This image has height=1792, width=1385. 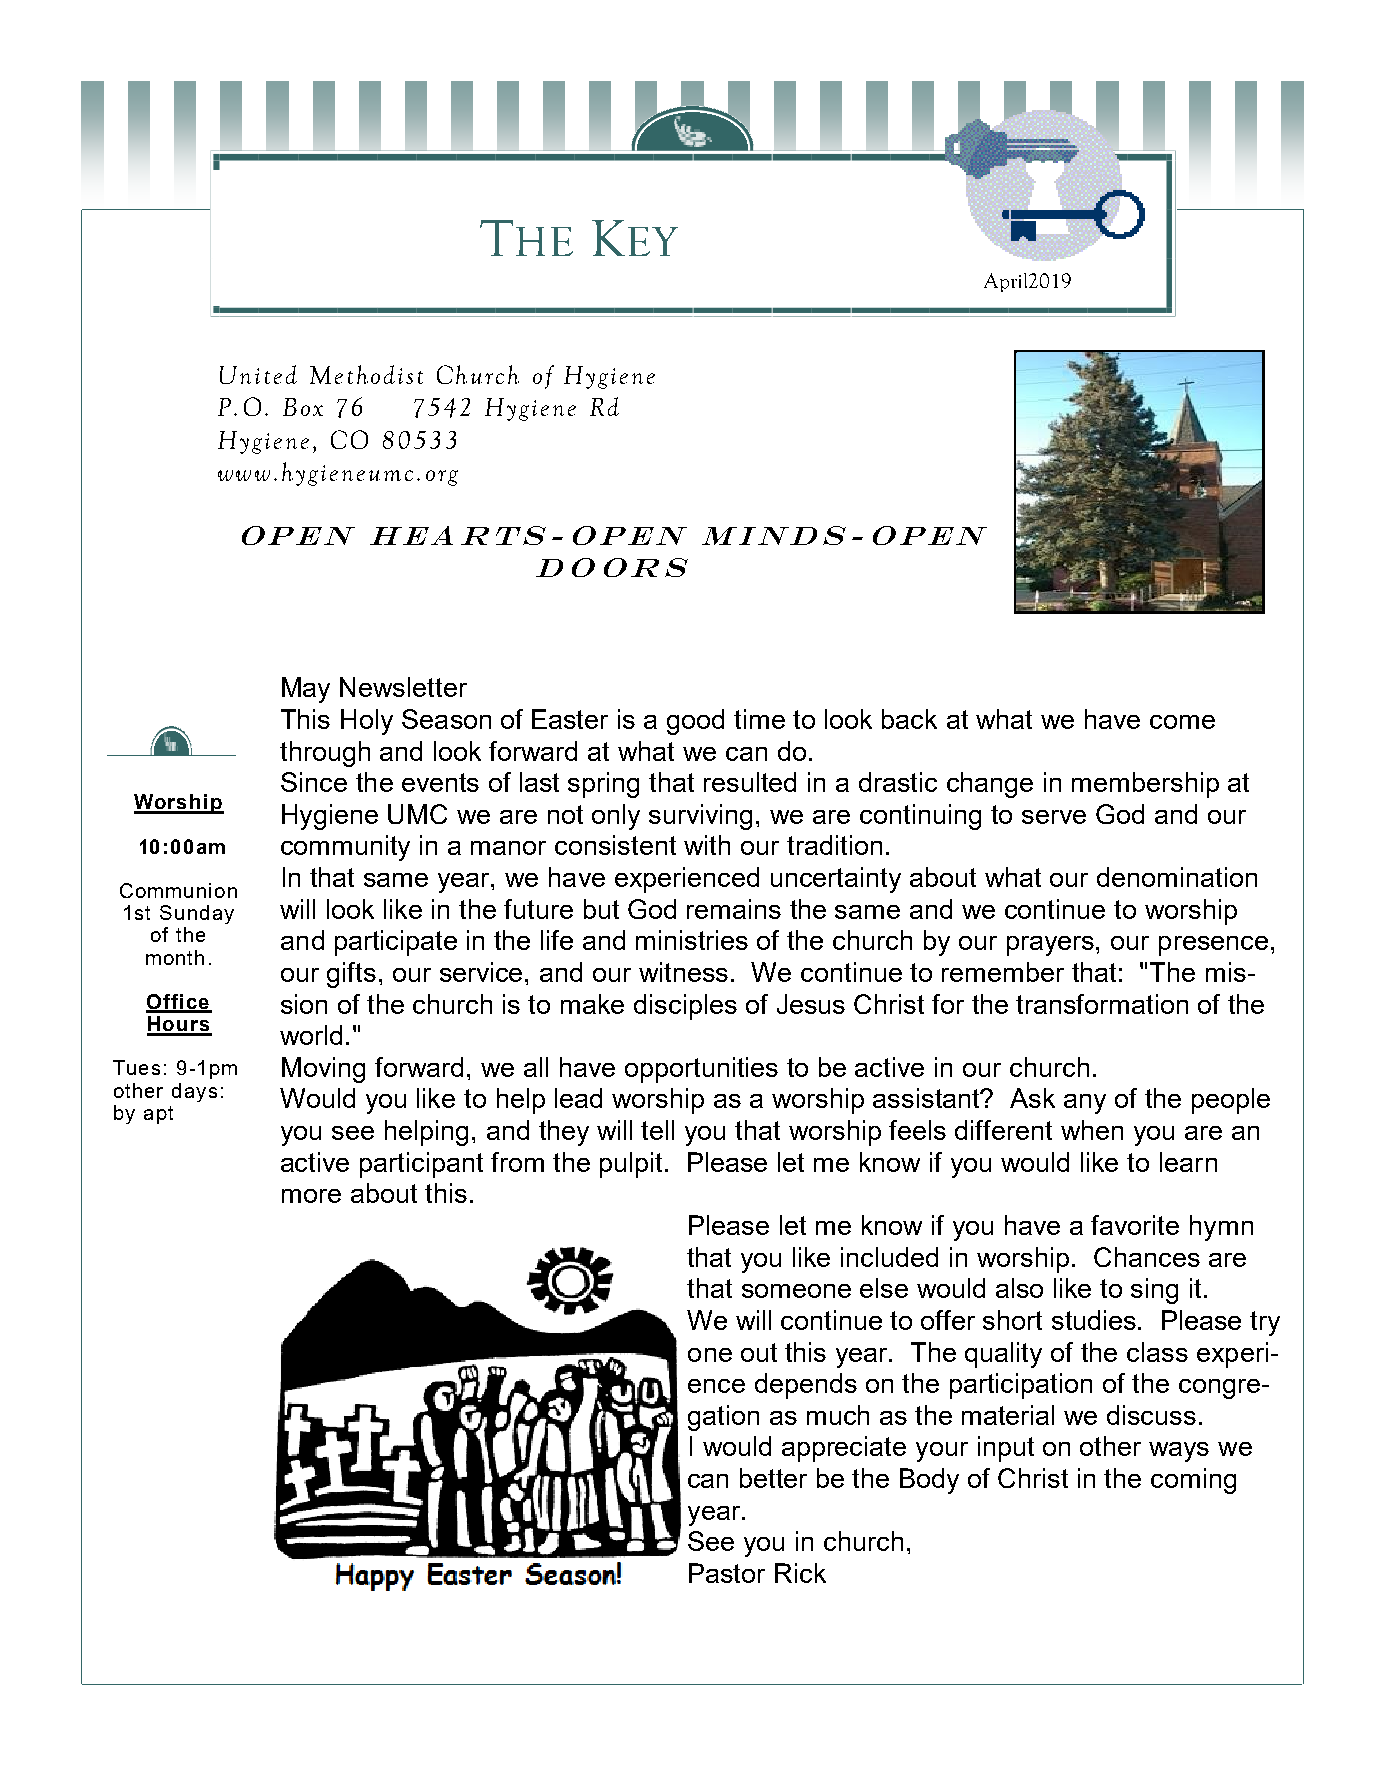 I want to click on resulted, so click(x=750, y=782).
